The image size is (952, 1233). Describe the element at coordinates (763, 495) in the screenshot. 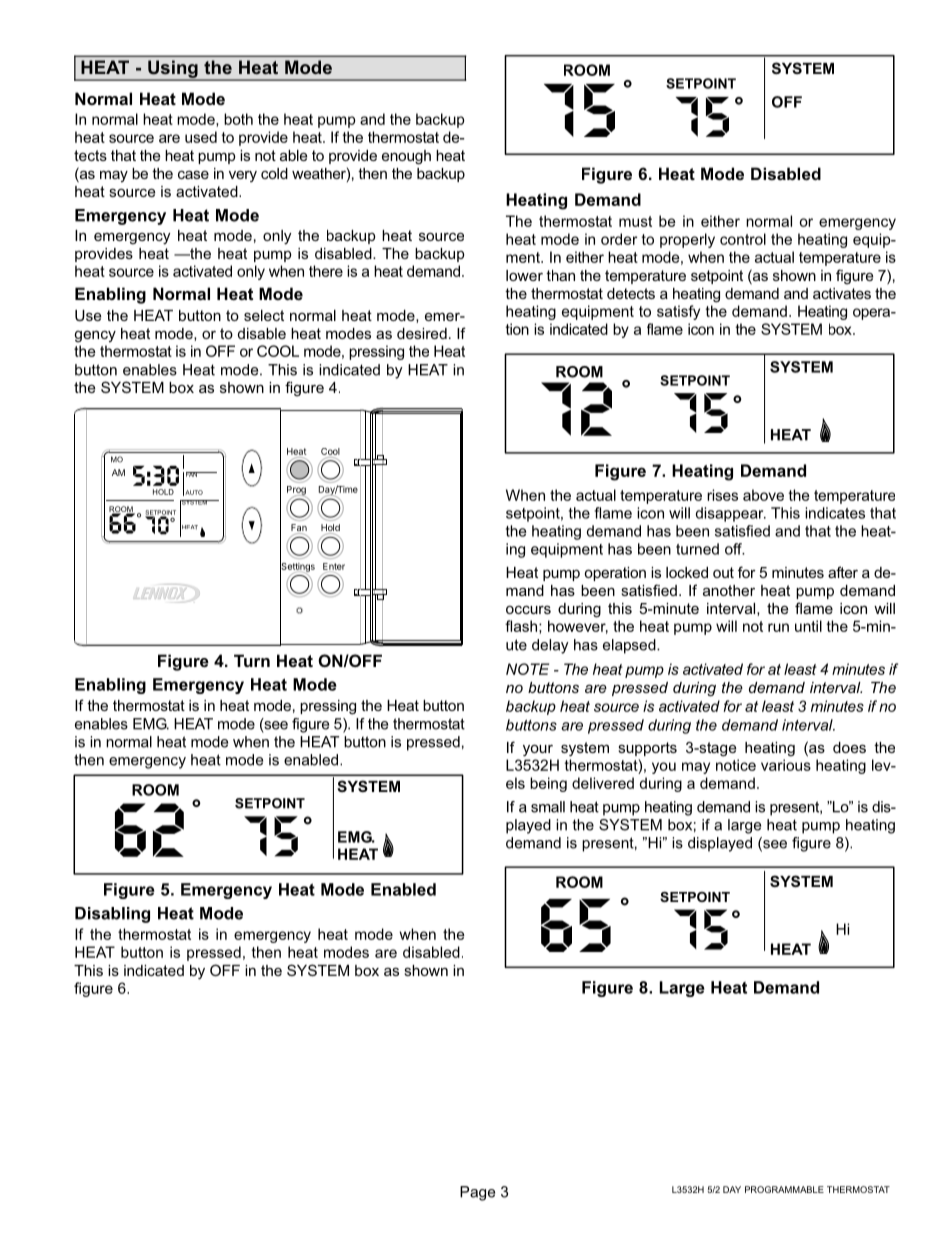

I see `above` at that location.
